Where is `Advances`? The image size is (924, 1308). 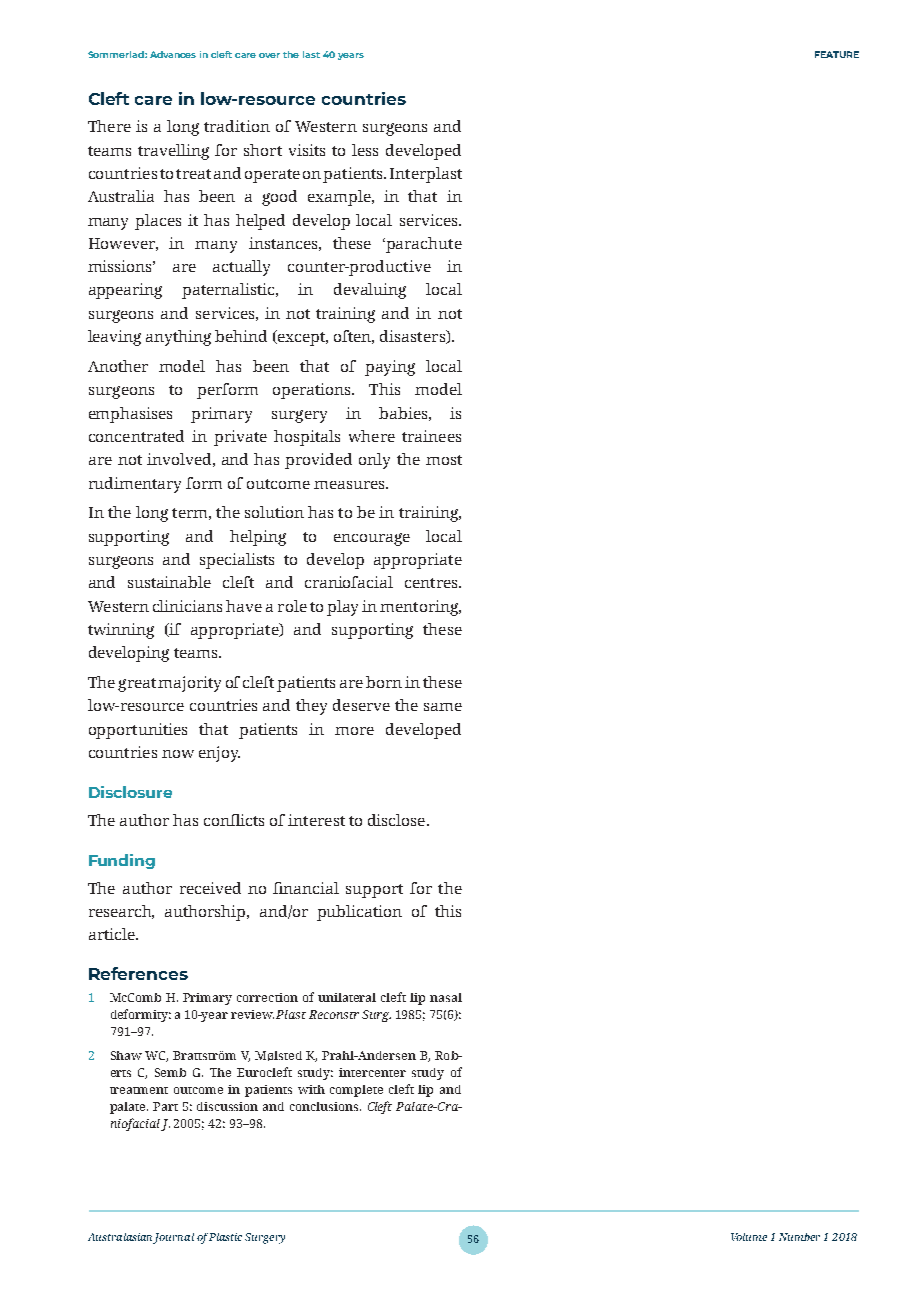 Advances is located at coordinates (173, 54).
